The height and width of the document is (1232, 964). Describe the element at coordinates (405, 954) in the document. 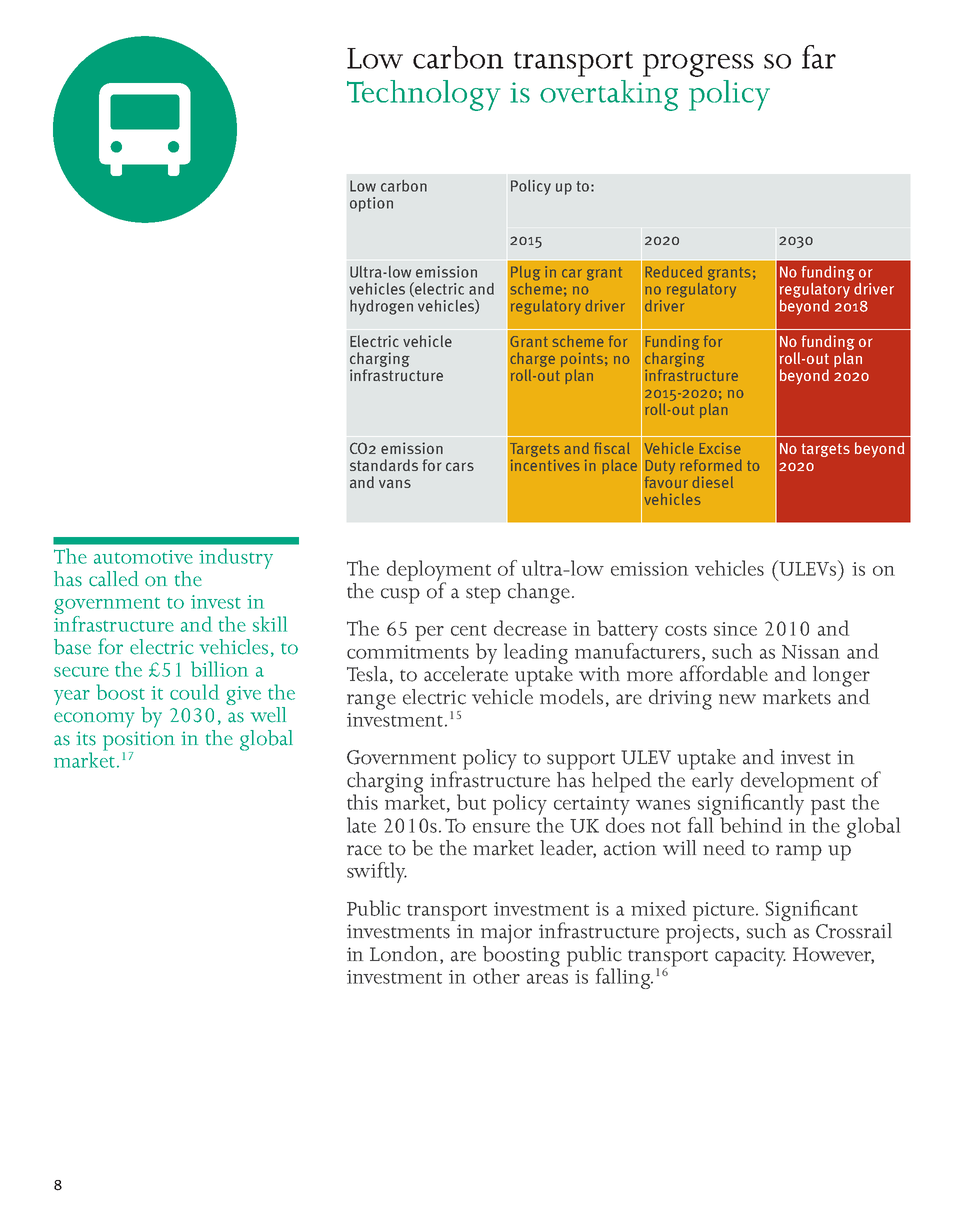

I see `London` at that location.
